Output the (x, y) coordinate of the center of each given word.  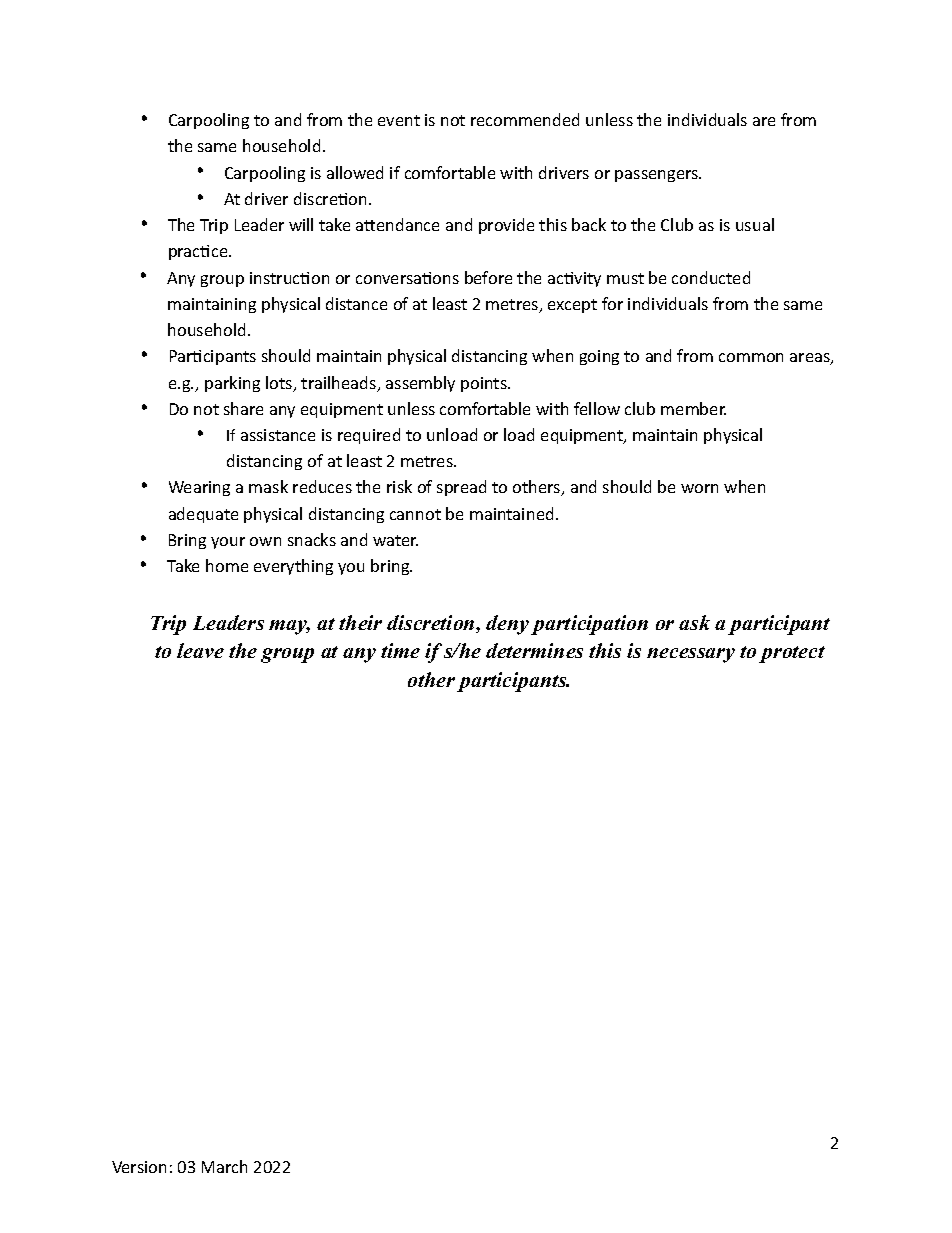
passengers (658, 176)
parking (232, 384)
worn (699, 488)
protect (792, 654)
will (301, 224)
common (751, 357)
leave (200, 650)
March (224, 1166)
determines (534, 650)
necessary (691, 655)
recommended (525, 119)
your (228, 543)
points (485, 384)
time (400, 650)
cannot (415, 514)
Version (139, 1167)
